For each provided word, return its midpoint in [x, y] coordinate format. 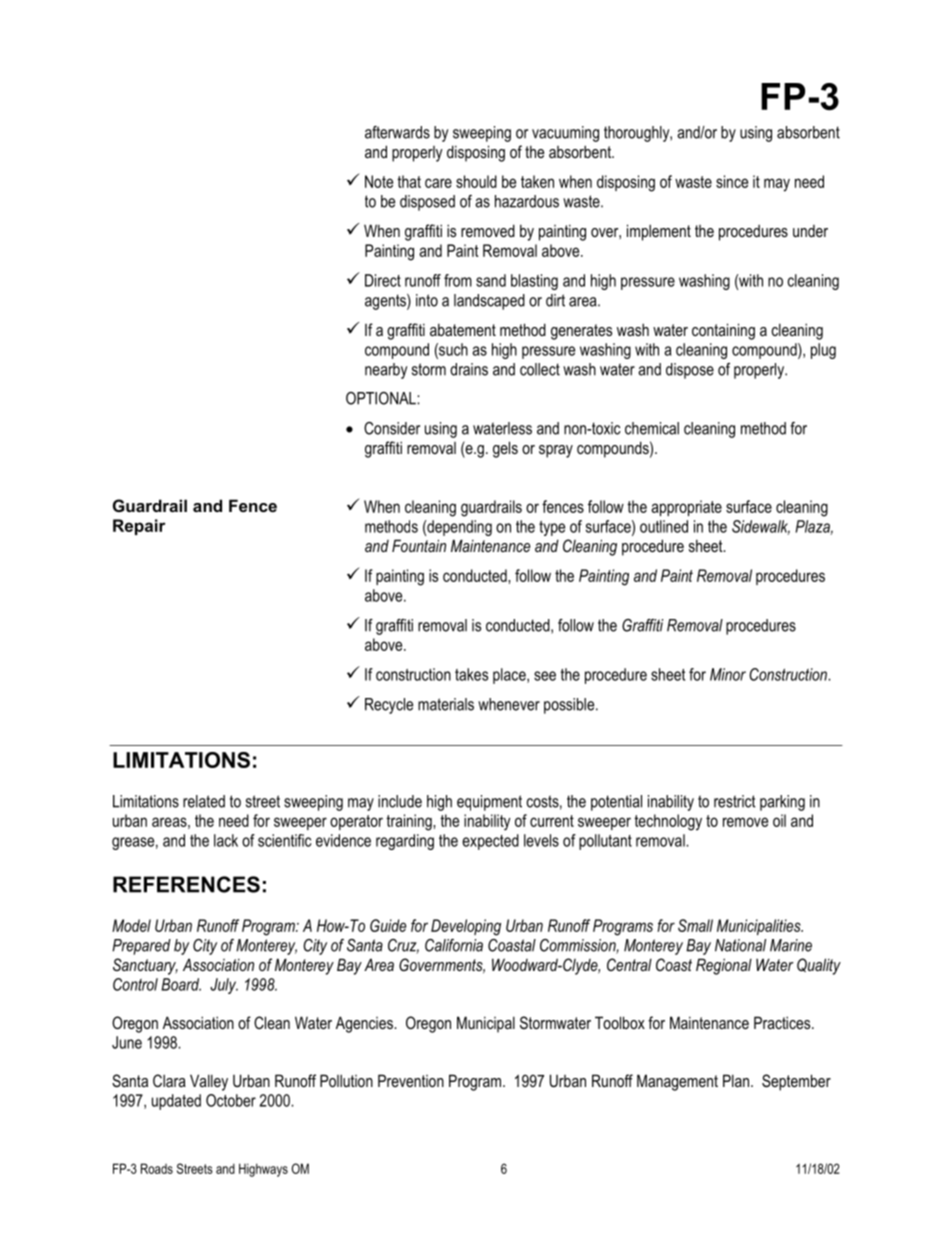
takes [471, 674]
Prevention [411, 1080]
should [476, 181]
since [732, 181]
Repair [139, 527]
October [231, 1100]
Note [379, 181]
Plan [737, 1080]
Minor [728, 674]
